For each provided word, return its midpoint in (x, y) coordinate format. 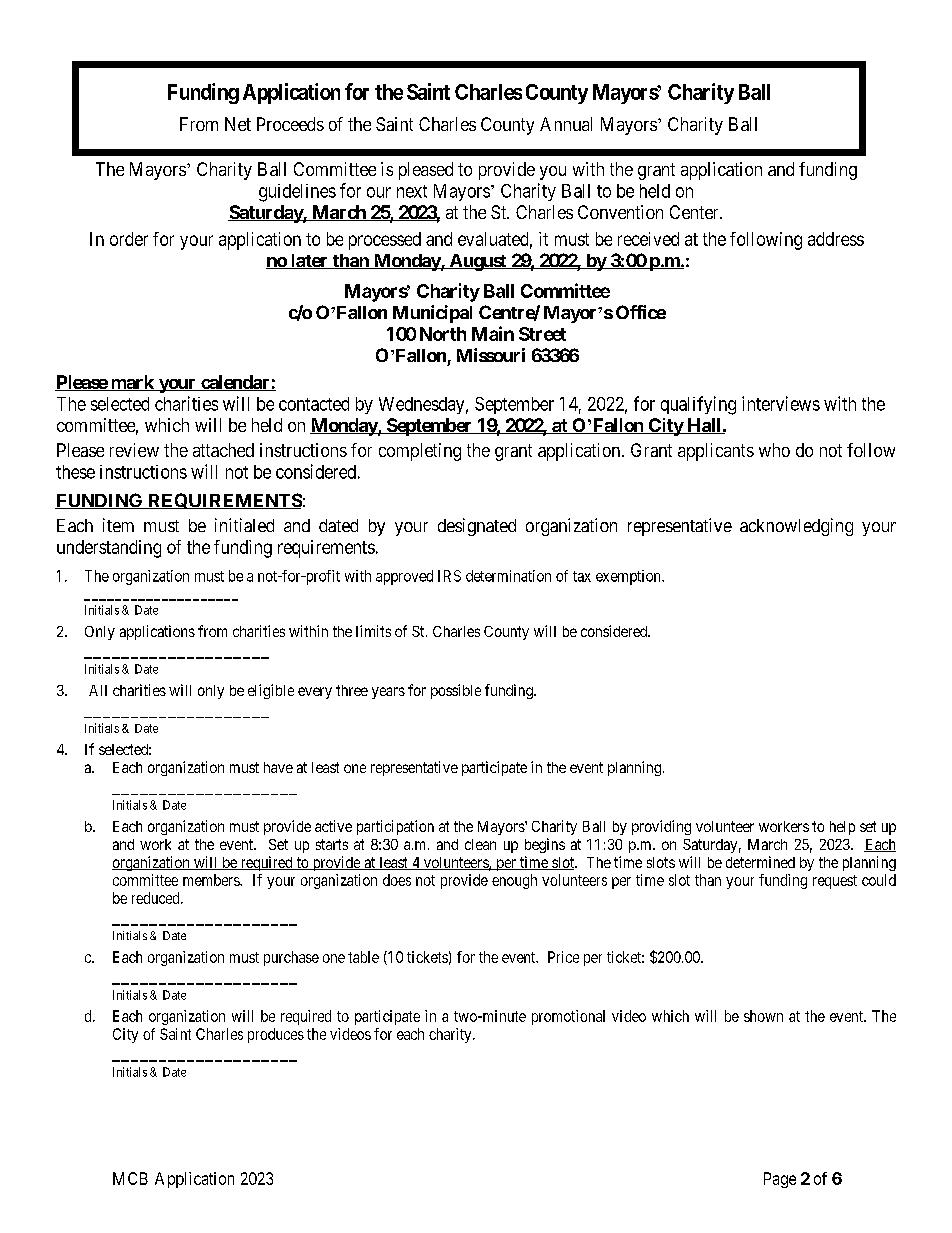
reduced (157, 898)
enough (514, 881)
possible (456, 691)
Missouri (491, 355)
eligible (271, 691)
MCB (130, 1178)
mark (132, 383)
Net (238, 124)
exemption (629, 577)
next (412, 191)
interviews (781, 403)
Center (695, 212)
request (835, 882)
